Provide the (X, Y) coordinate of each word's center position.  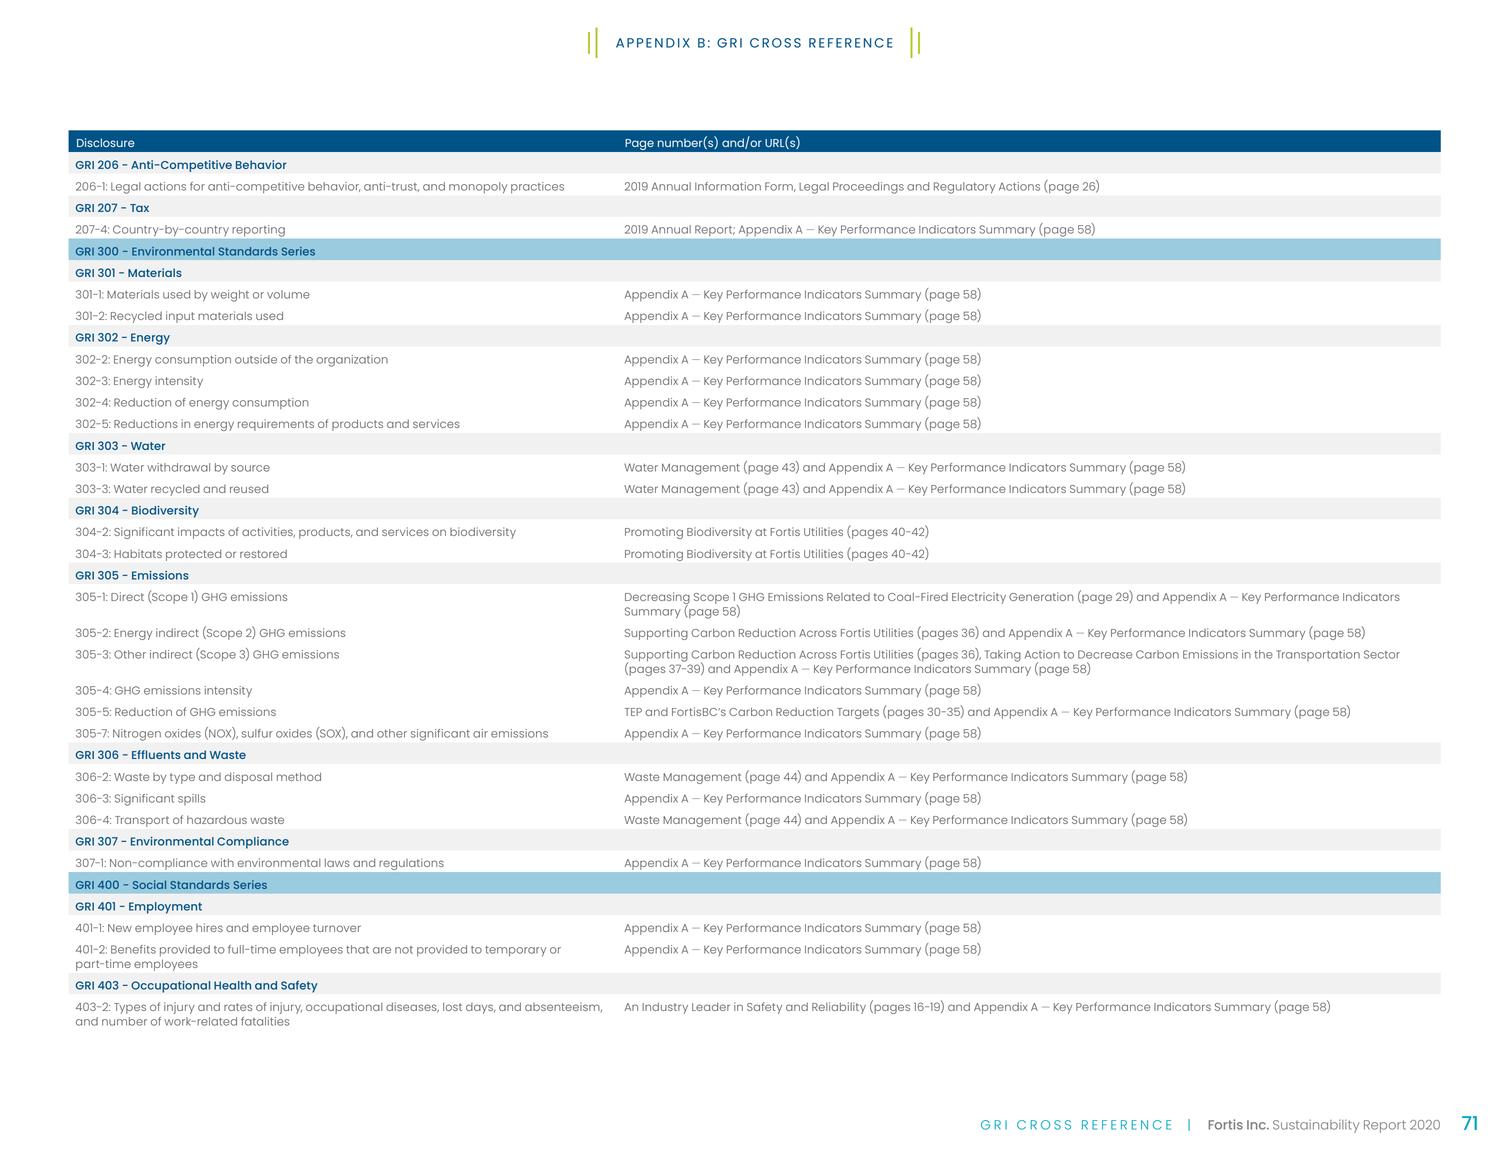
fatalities (265, 1021)
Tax (139, 208)
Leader (711, 1007)
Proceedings (868, 188)
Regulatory (964, 188)
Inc (1257, 1125)
